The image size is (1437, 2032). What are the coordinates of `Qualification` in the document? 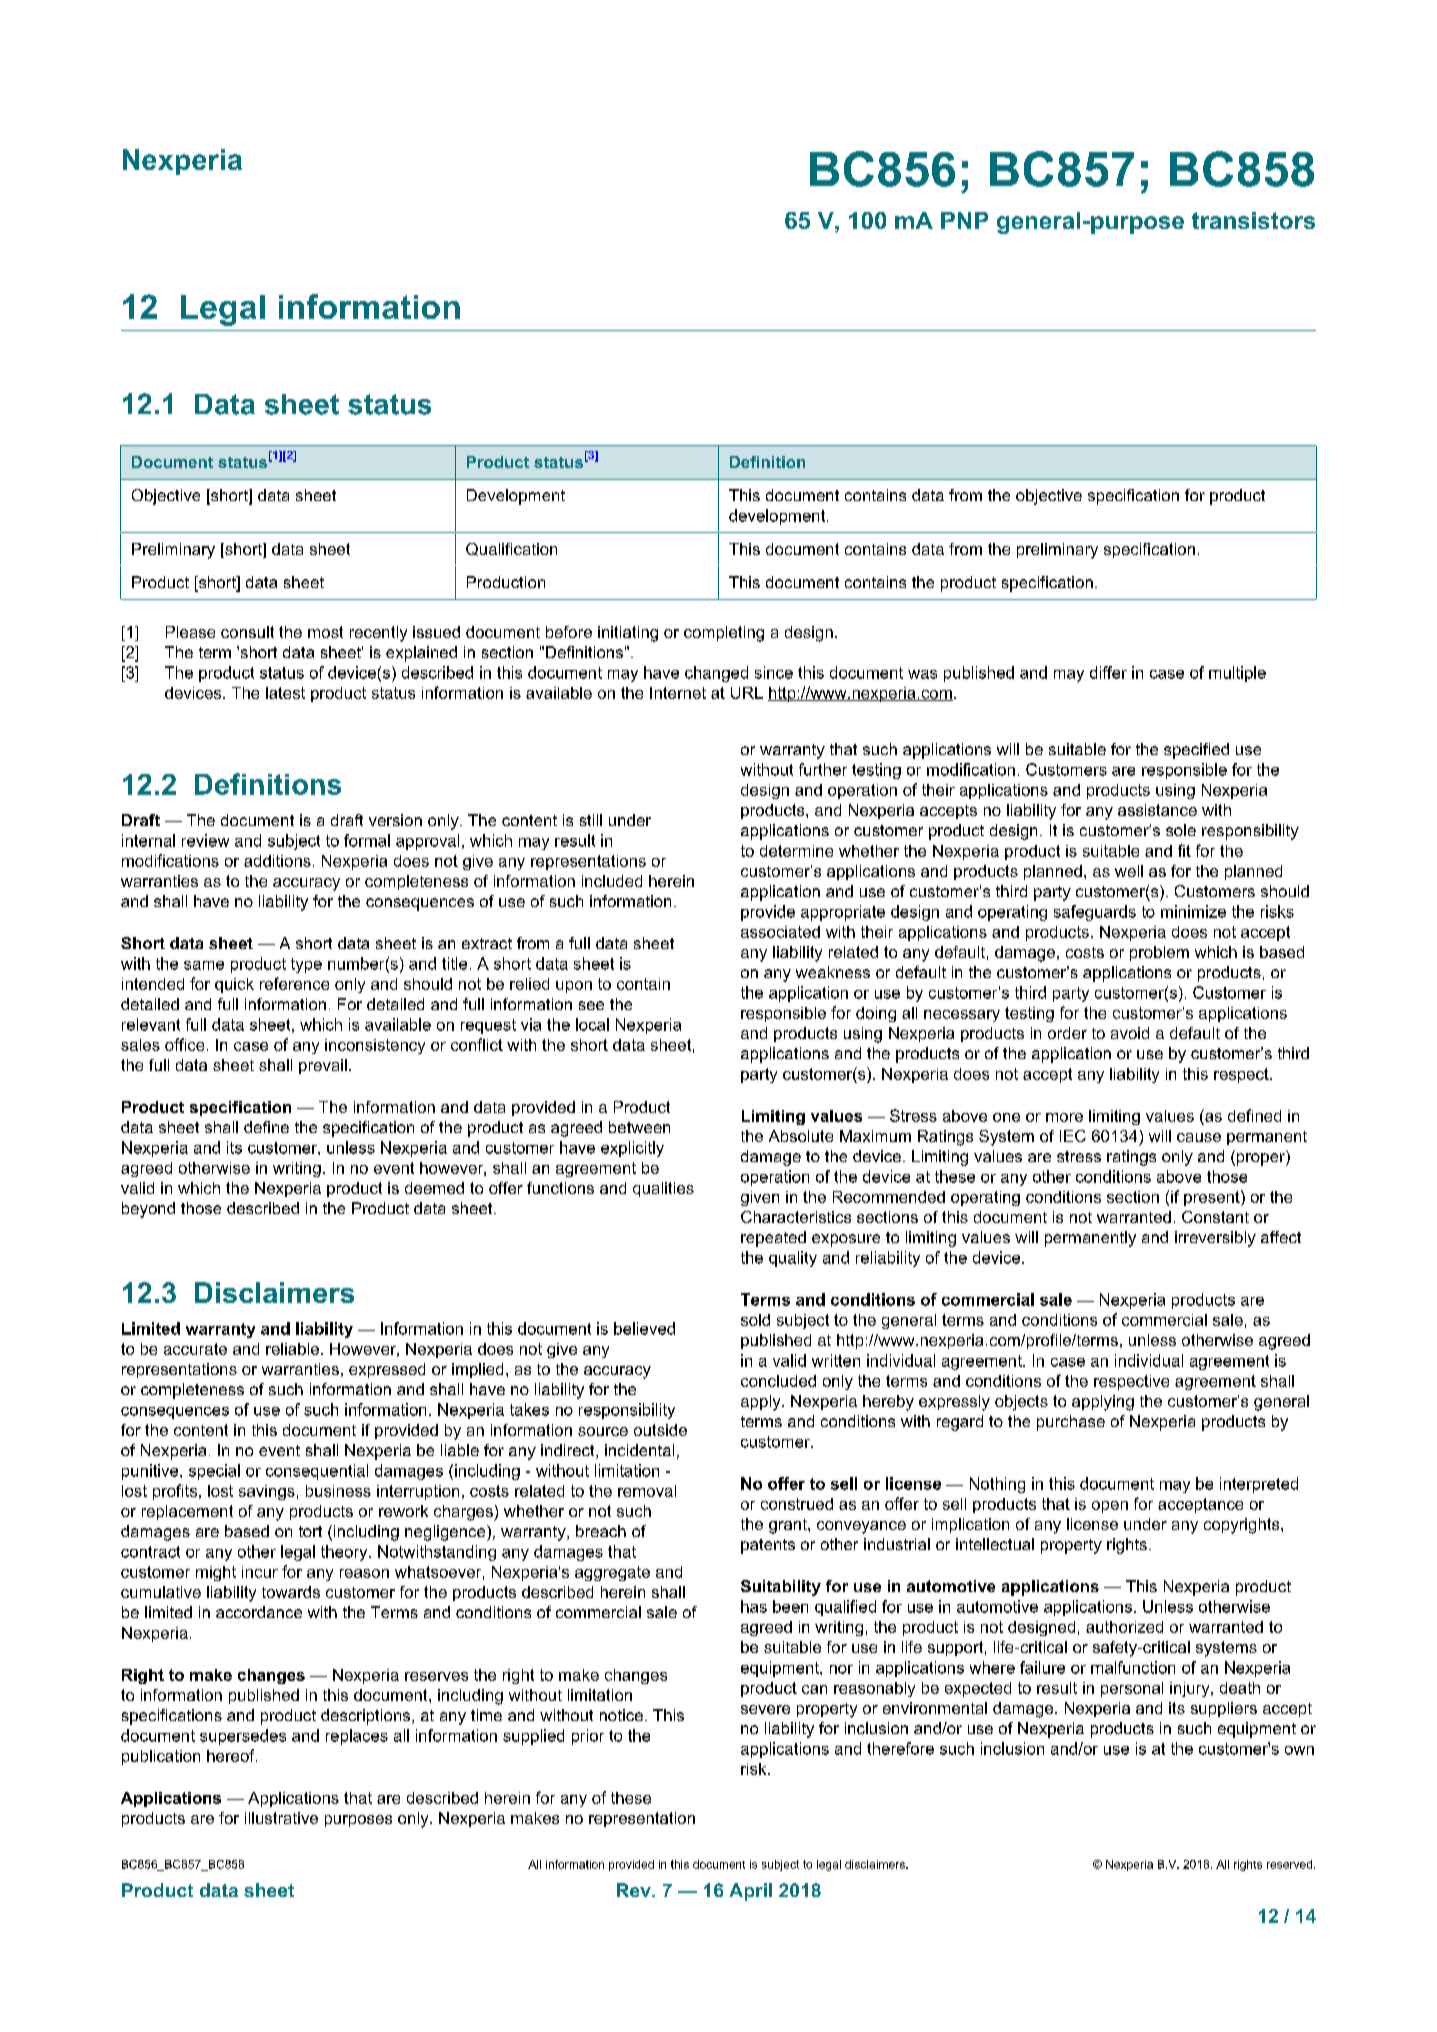 It's located at (511, 549).
